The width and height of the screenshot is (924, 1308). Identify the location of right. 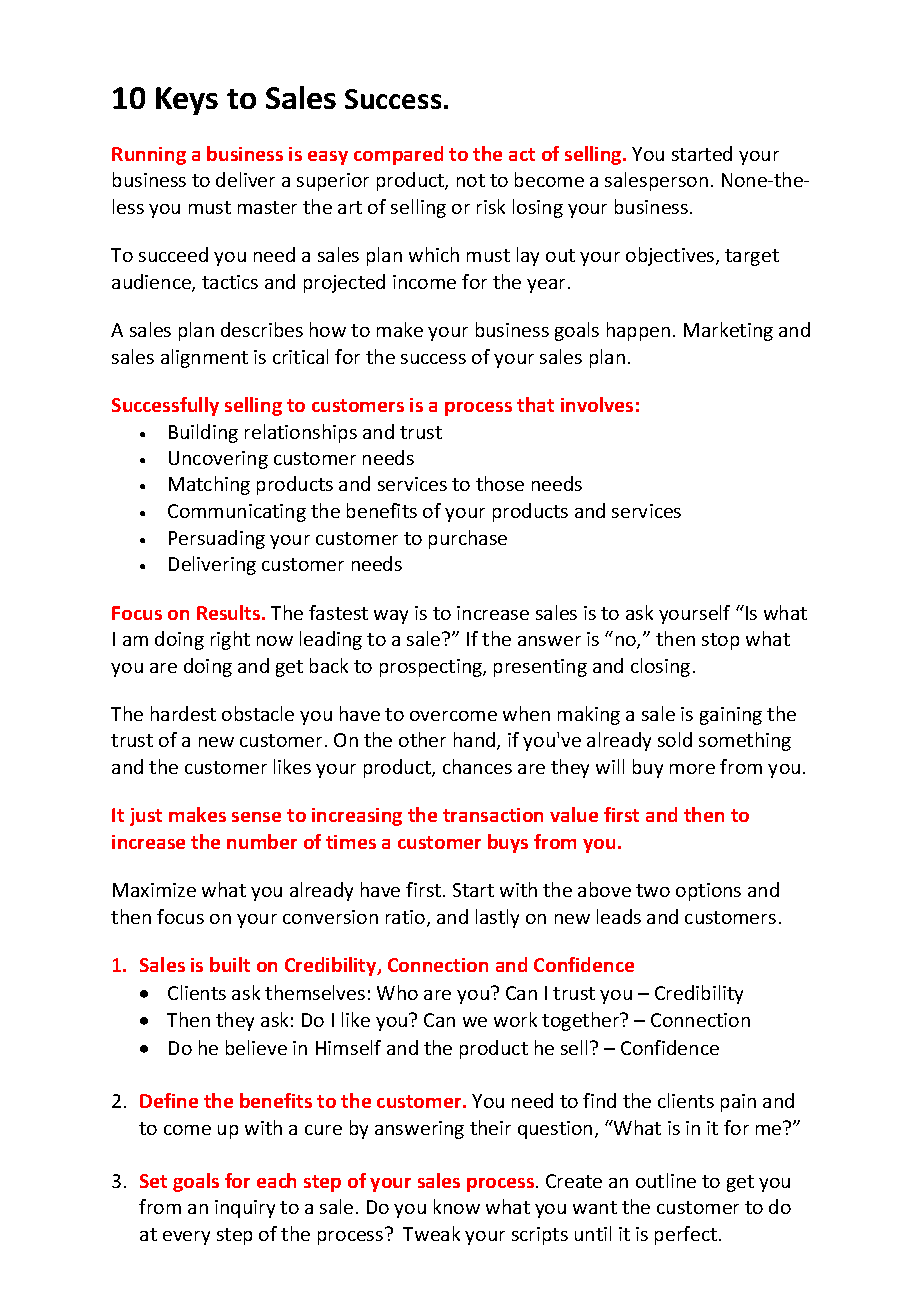
(230, 640).
